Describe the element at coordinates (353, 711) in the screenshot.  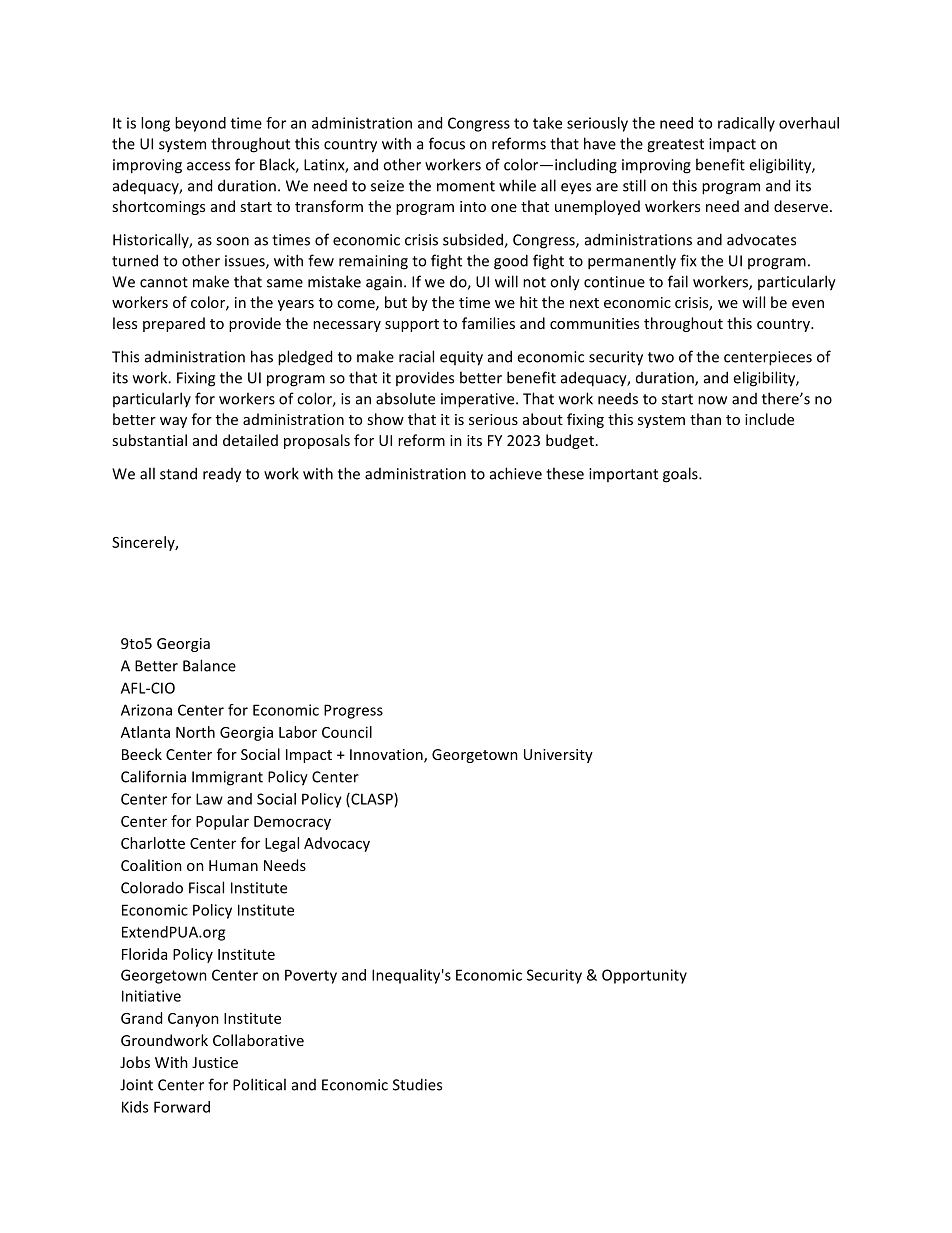
I see `Progress` at that location.
